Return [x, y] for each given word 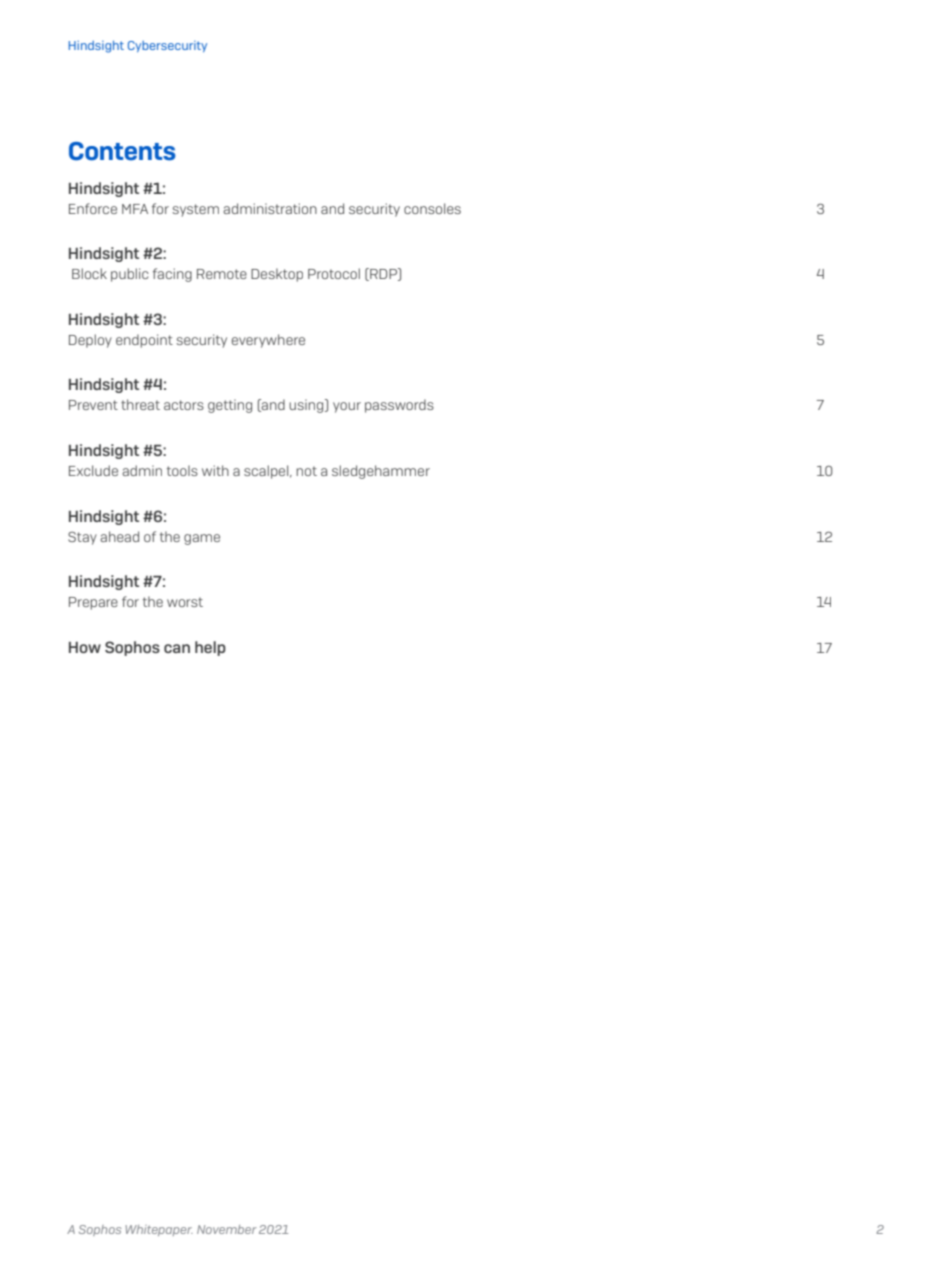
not [306, 471]
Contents [122, 151]
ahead [119, 536]
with [215, 470]
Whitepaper [159, 1230]
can [177, 648]
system [195, 210]
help [210, 648]
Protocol [334, 273]
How [85, 647]
